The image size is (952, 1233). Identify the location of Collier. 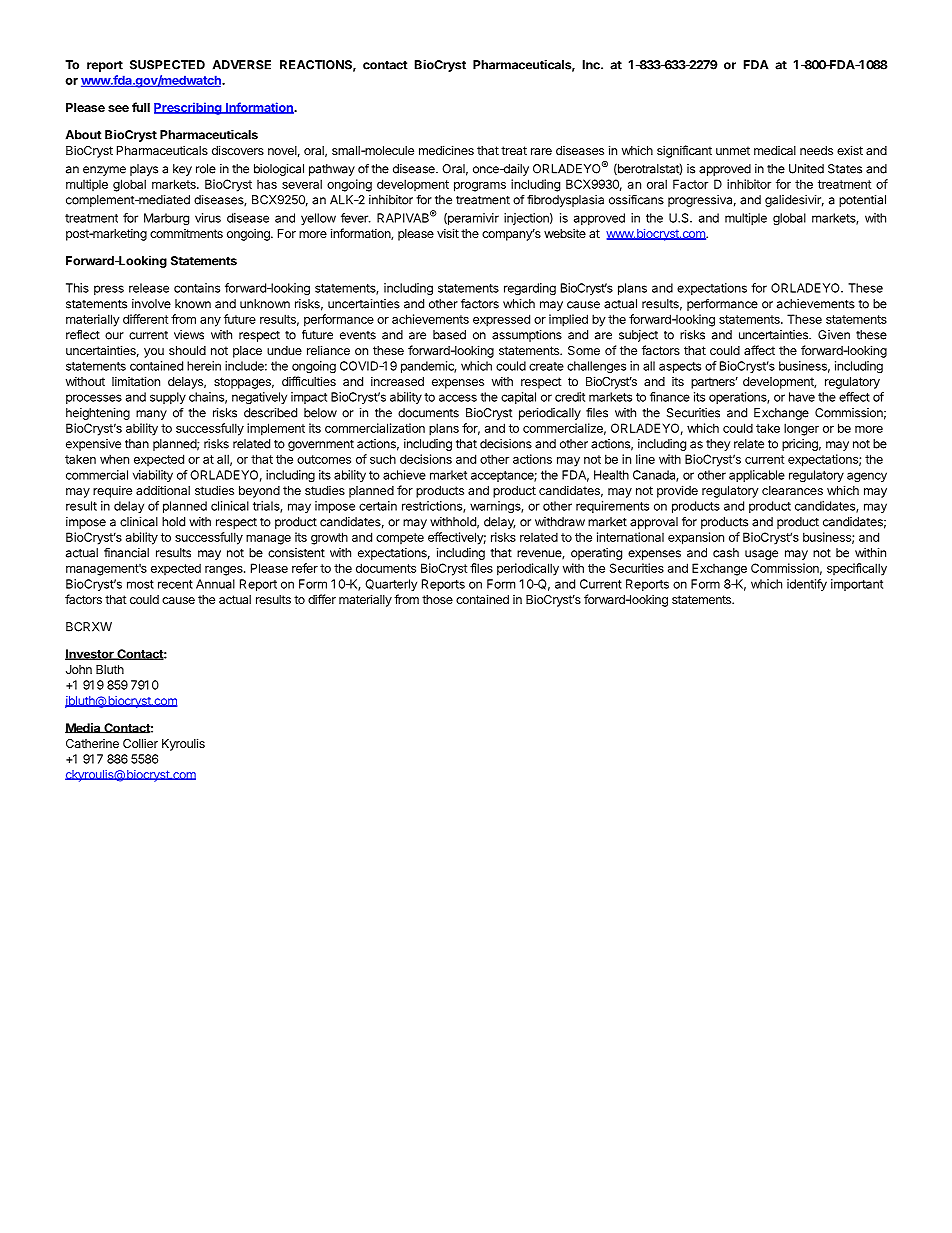
(140, 743).
